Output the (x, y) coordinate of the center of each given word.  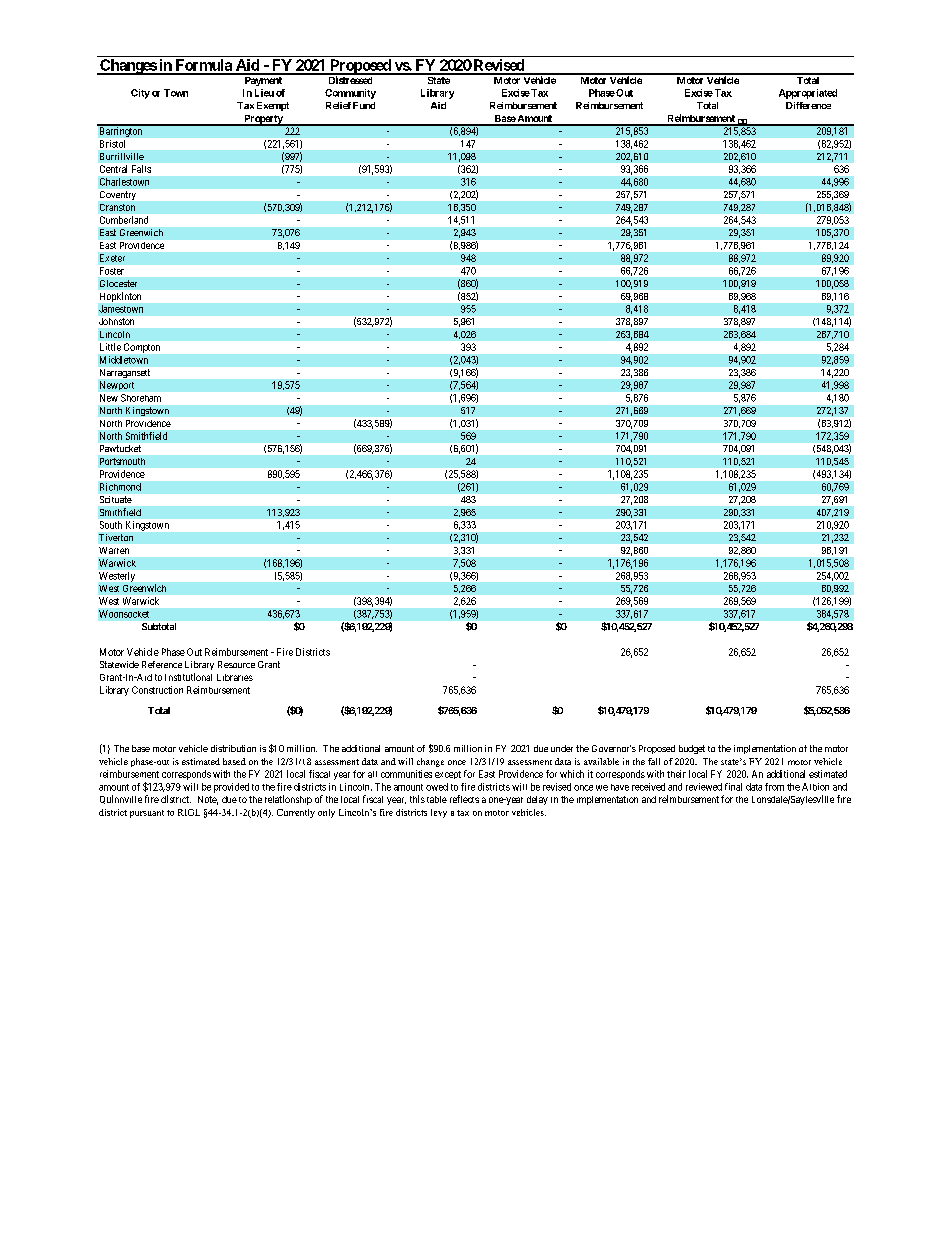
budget (692, 749)
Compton (142, 348)
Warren (114, 550)
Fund (364, 105)
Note (208, 800)
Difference (808, 105)
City (140, 94)
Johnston (116, 321)
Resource (236, 664)
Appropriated (808, 94)
